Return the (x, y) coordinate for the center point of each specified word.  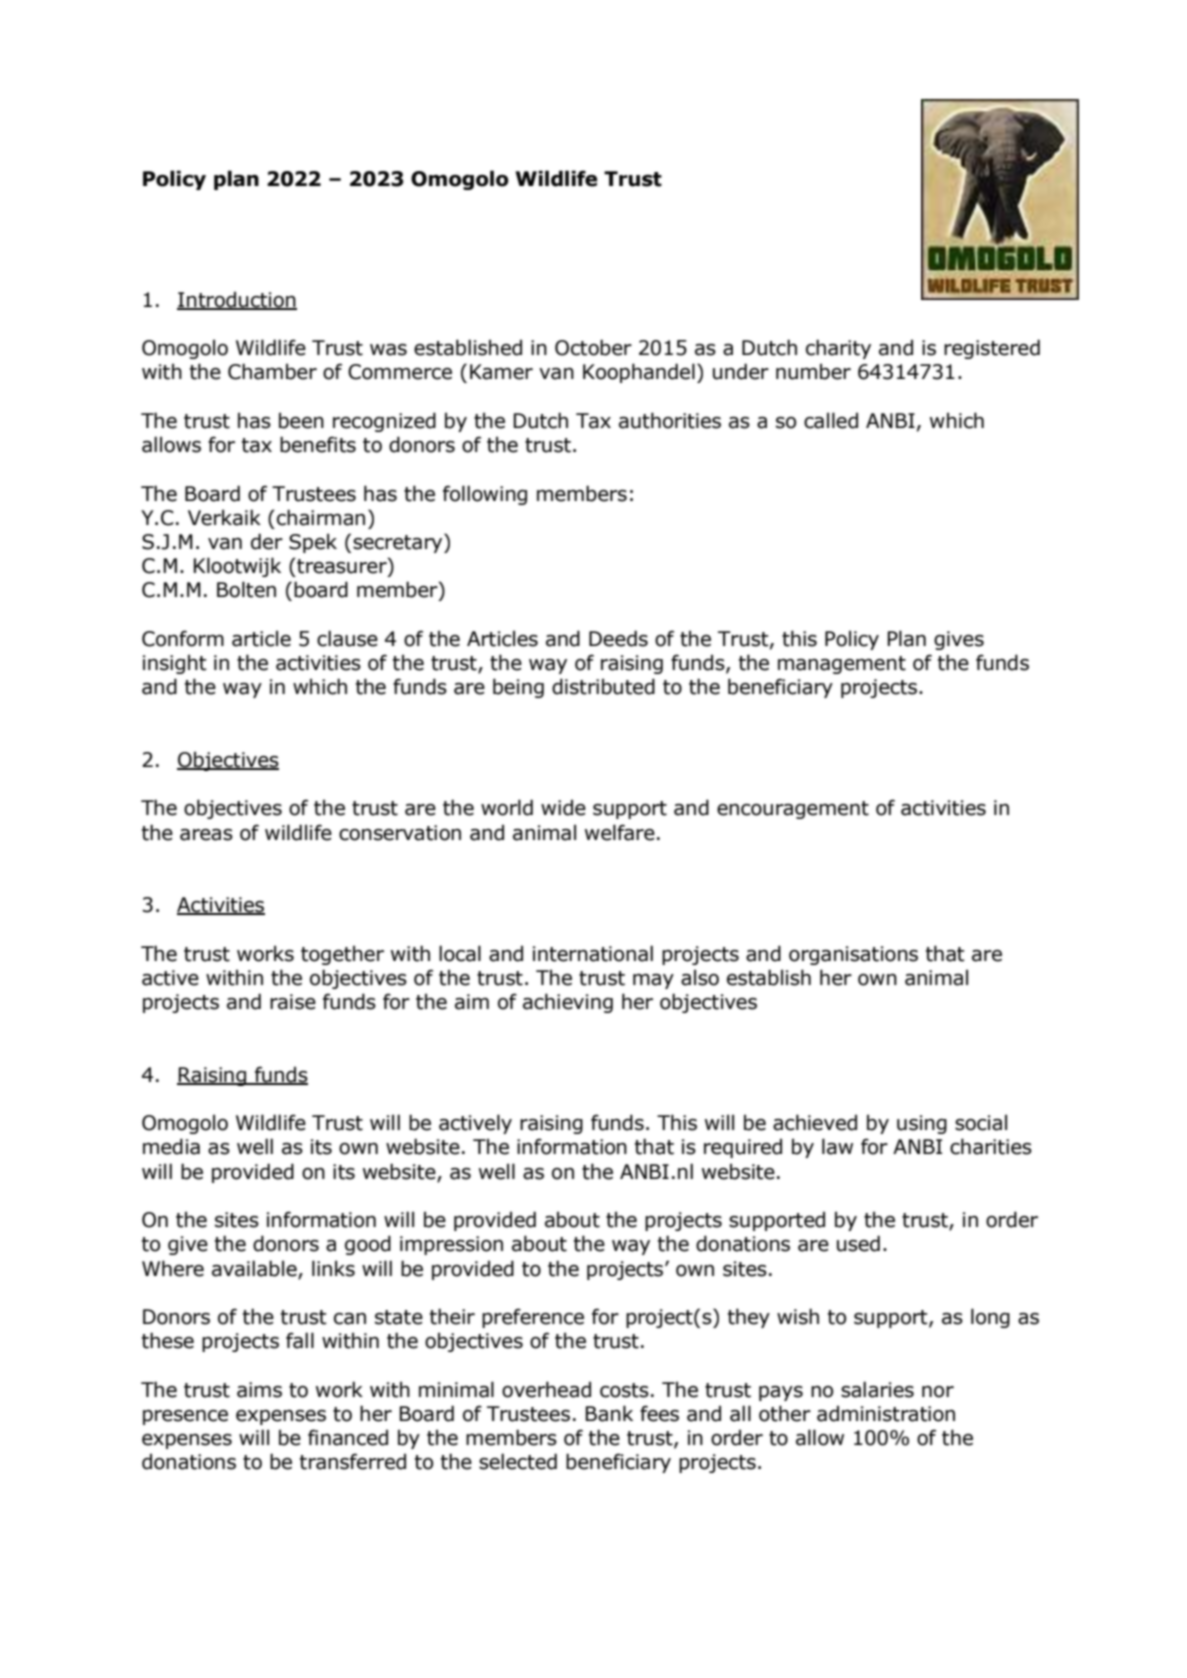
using (922, 1124)
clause (347, 638)
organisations (853, 955)
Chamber (272, 371)
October (593, 347)
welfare (620, 832)
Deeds (618, 638)
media (171, 1146)
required (743, 1148)
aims (259, 1390)
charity (838, 349)
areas (206, 835)
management (842, 665)
